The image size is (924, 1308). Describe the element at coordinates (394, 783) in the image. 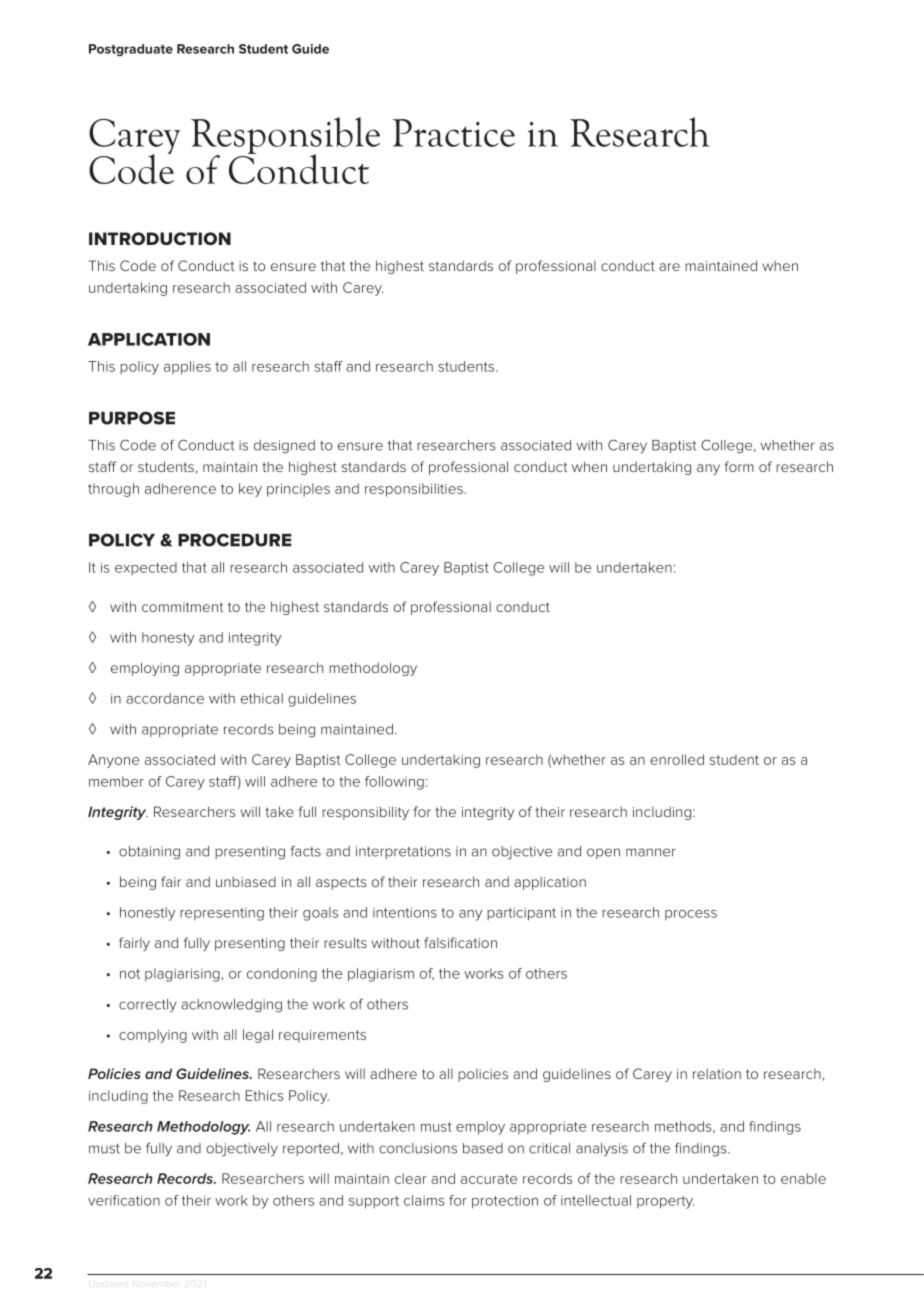

I see `following` at that location.
